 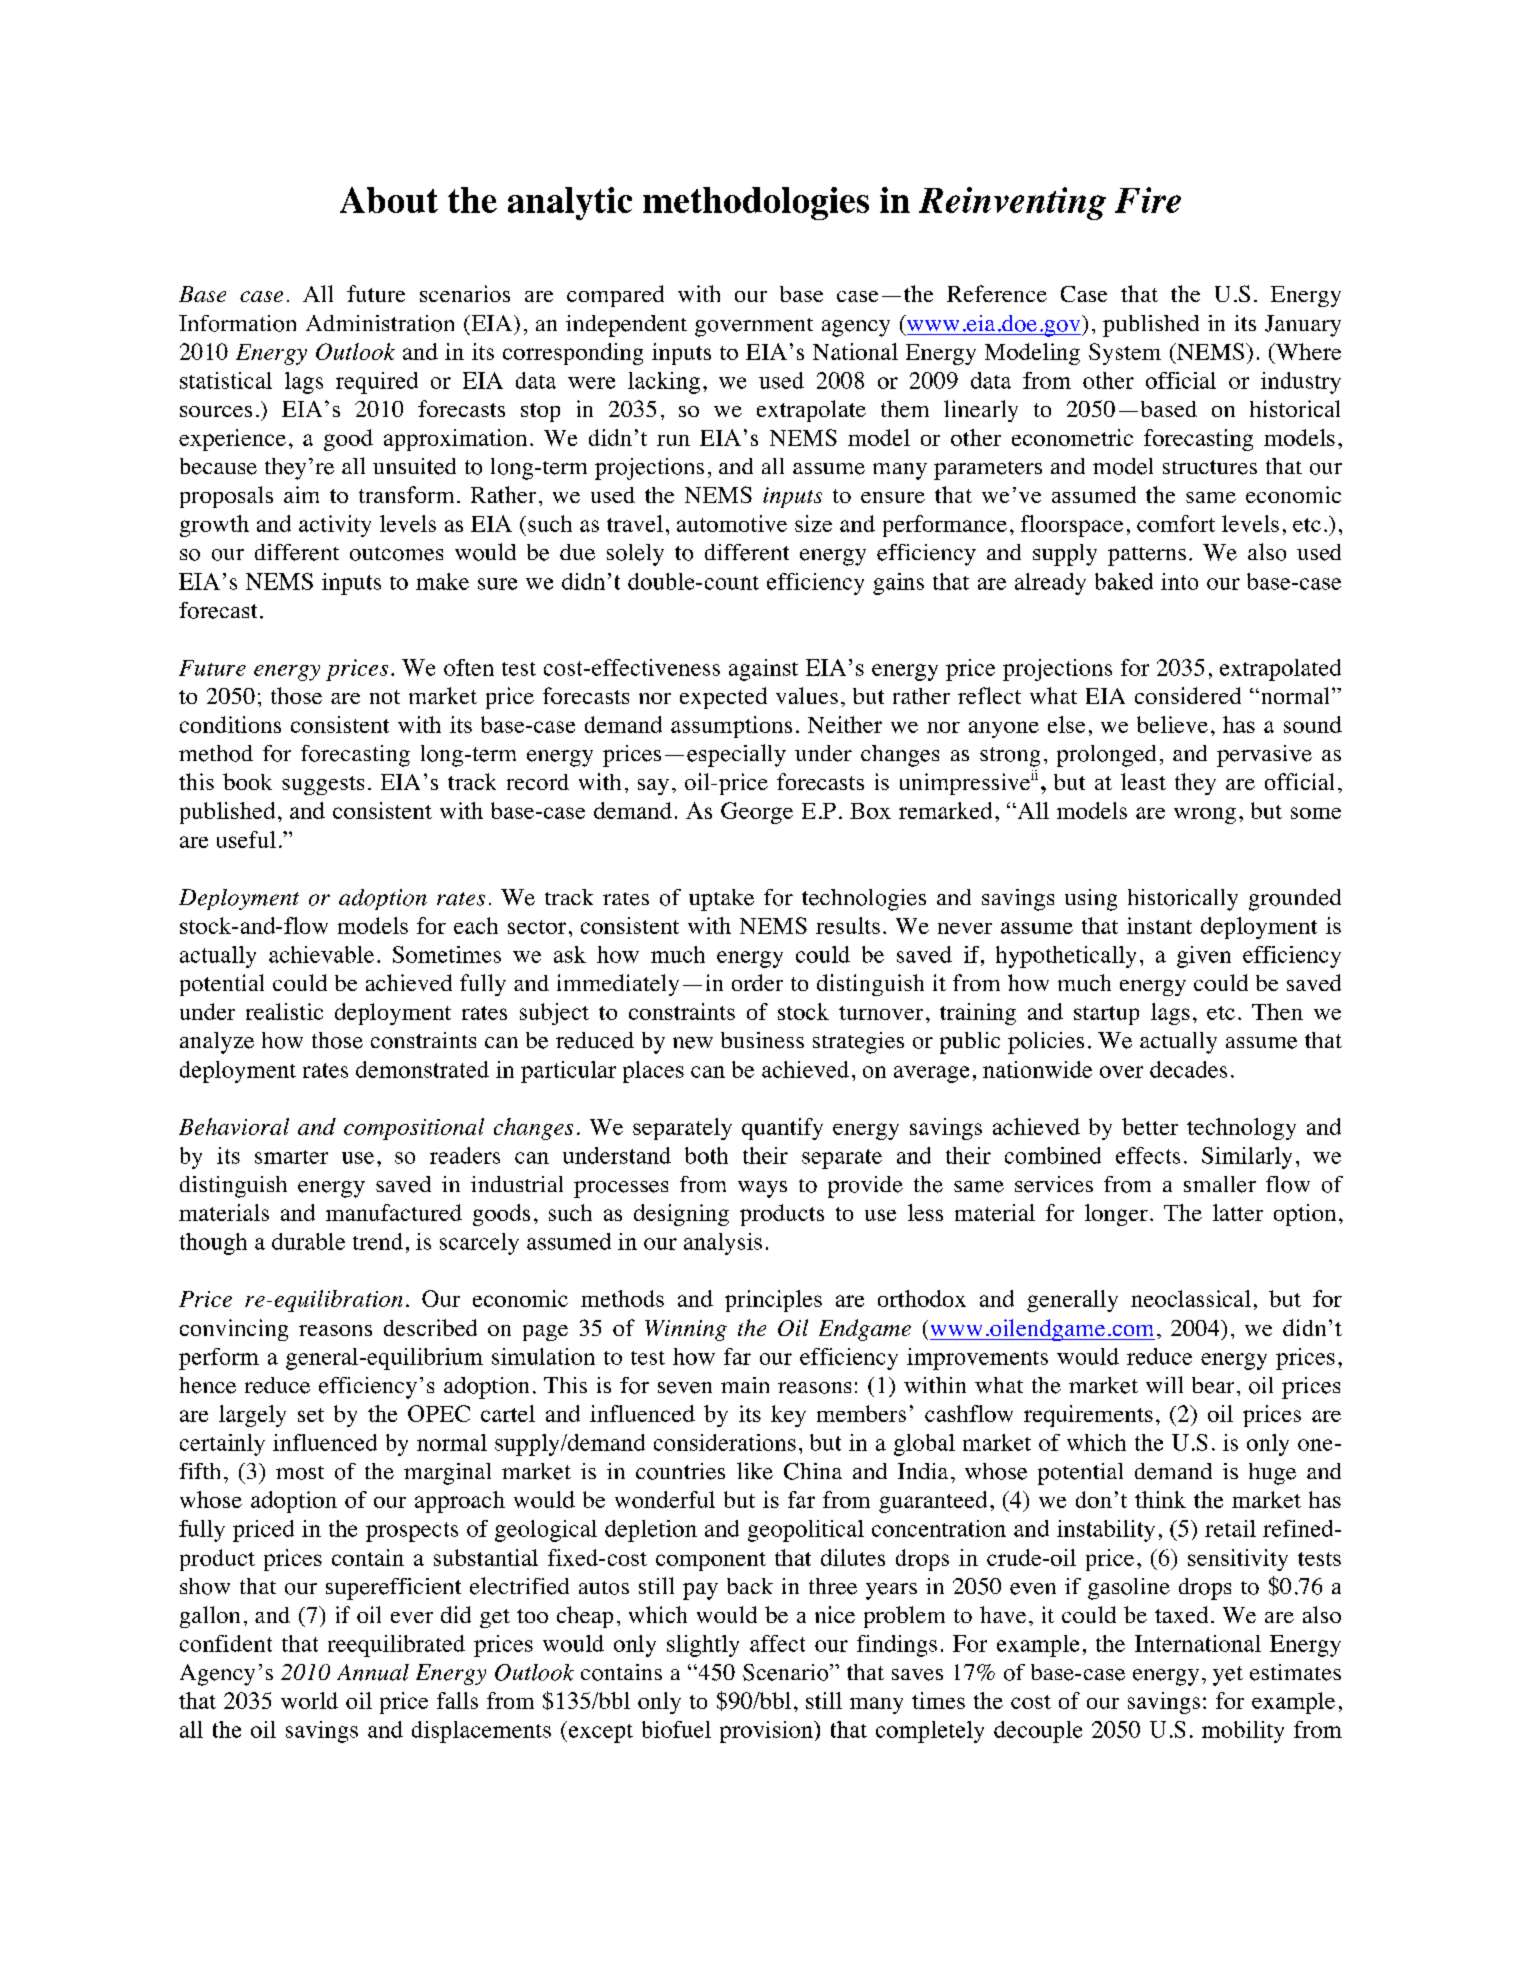 What do you see at coordinates (309, 1700) in the screenshot?
I see `world` at bounding box center [309, 1700].
